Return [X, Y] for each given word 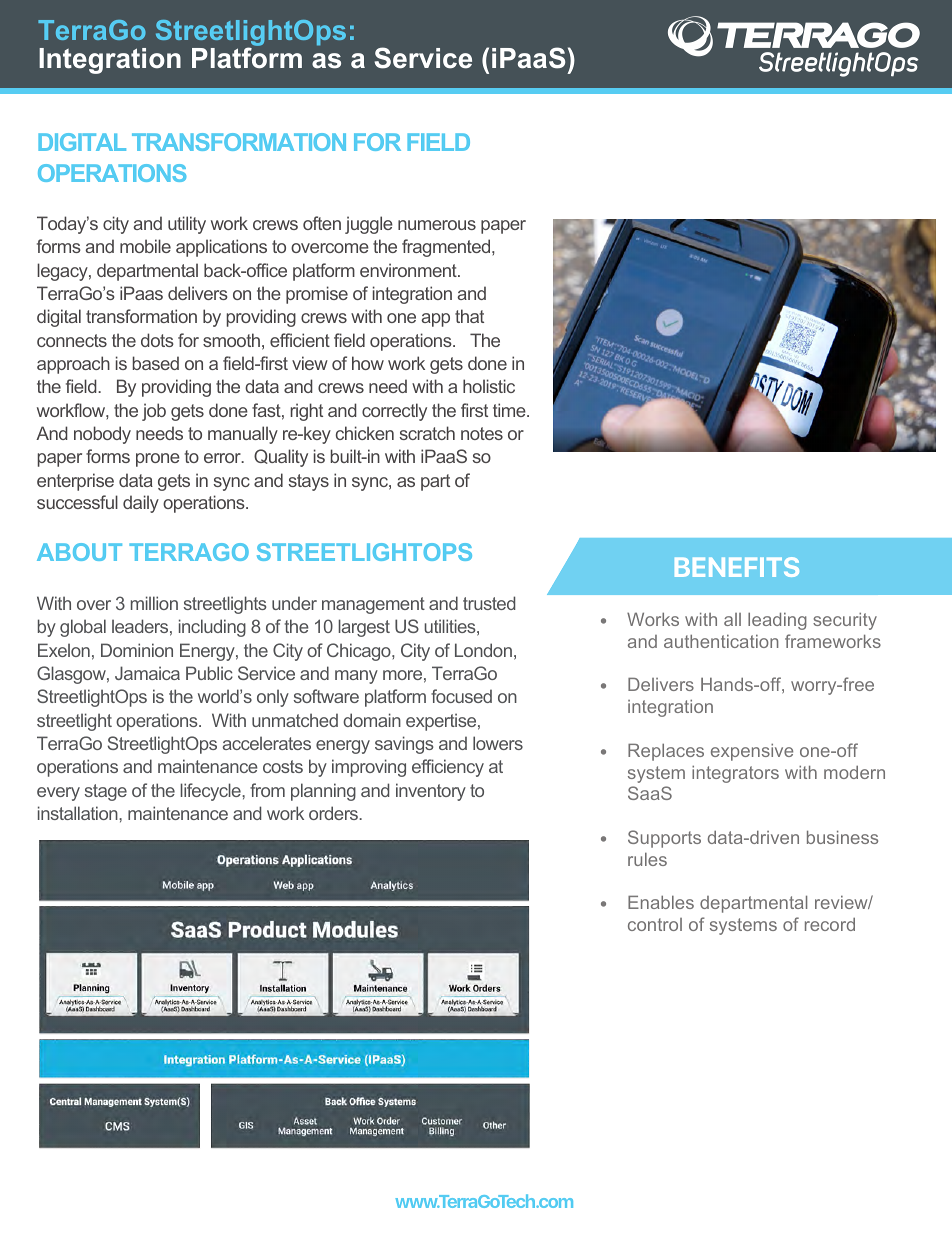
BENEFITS [737, 567]
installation [79, 813]
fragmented [447, 248]
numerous [437, 225]
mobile [145, 246]
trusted [489, 603]
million [154, 603]
